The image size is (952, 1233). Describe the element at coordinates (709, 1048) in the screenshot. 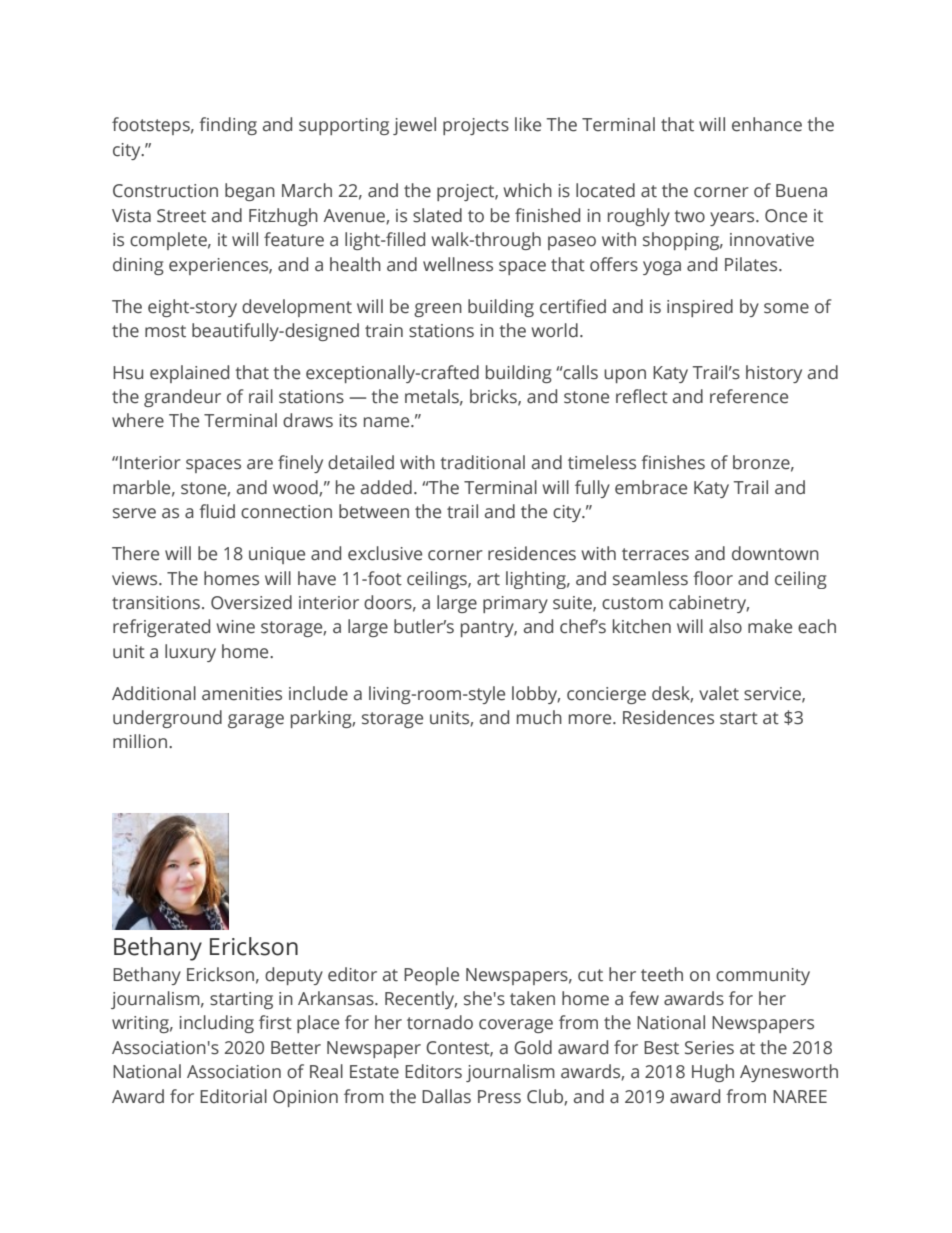

I see `Series` at that location.
